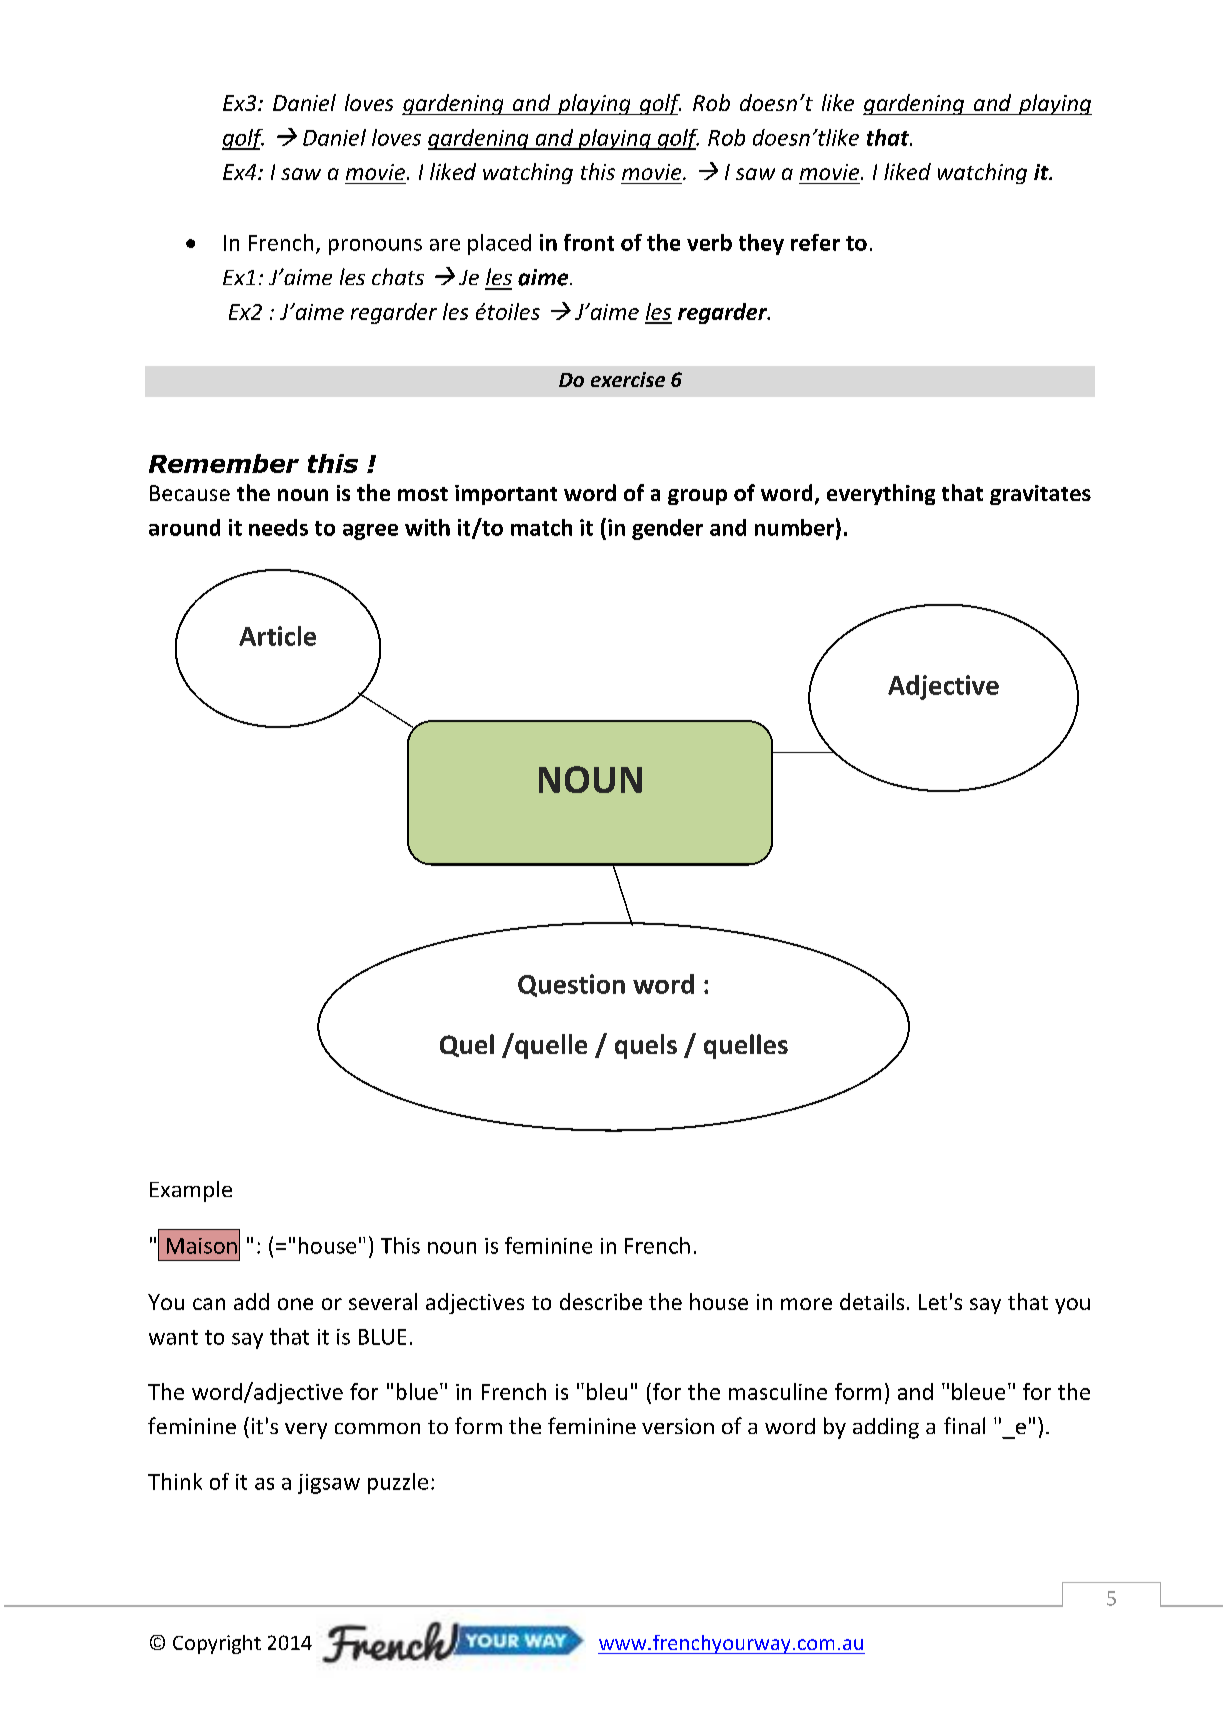  What do you see at coordinates (815, 242) in the screenshot?
I see `refer` at bounding box center [815, 242].
